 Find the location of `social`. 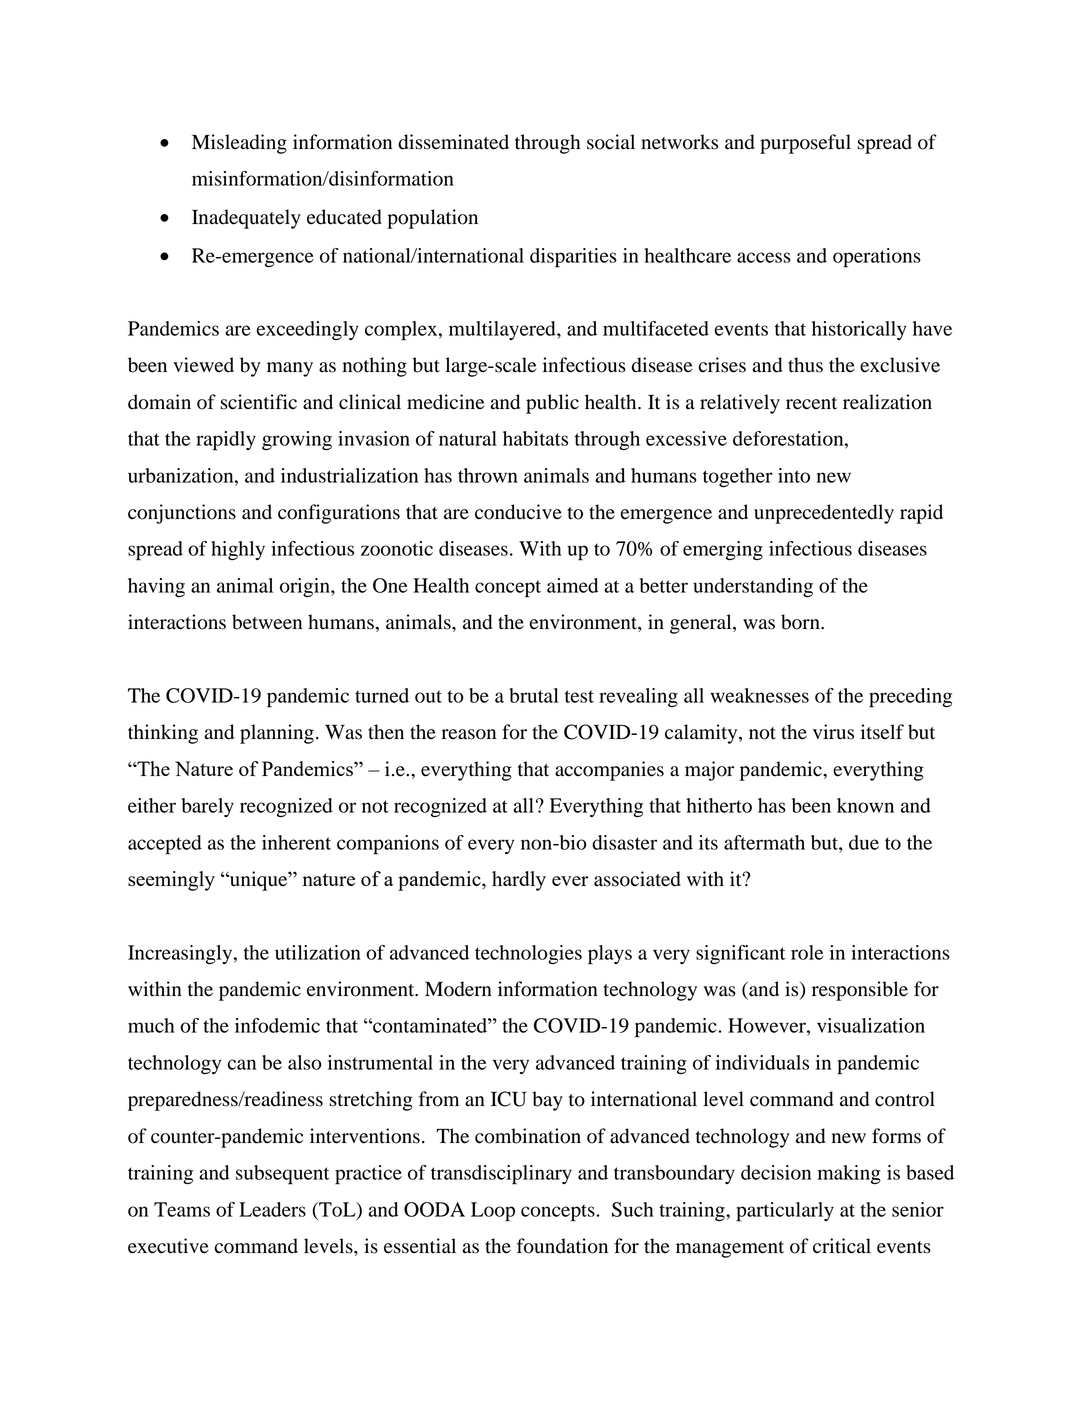

social is located at coordinates (611, 142).
